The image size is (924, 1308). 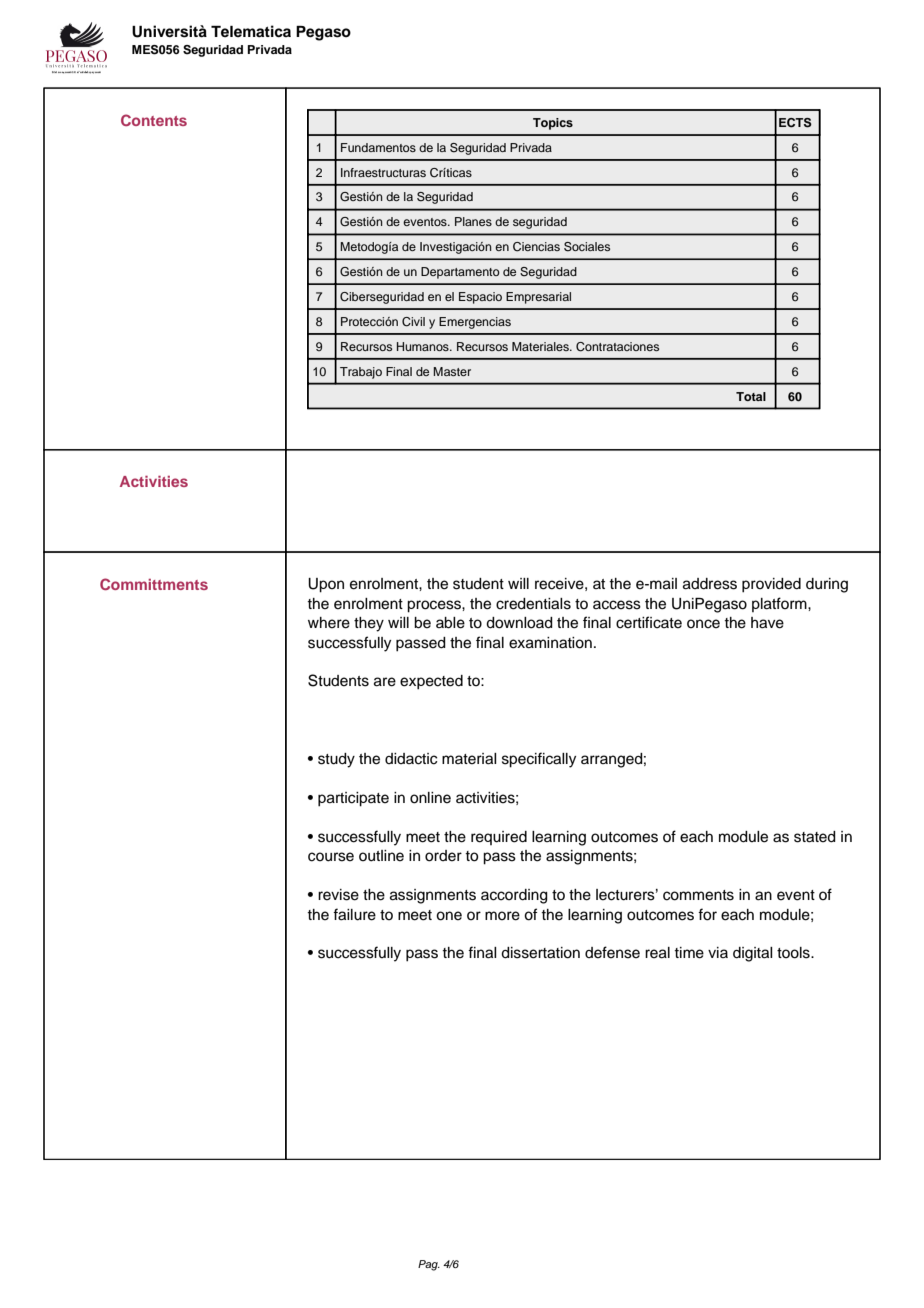 I want to click on Pag, so click(x=429, y=1265).
